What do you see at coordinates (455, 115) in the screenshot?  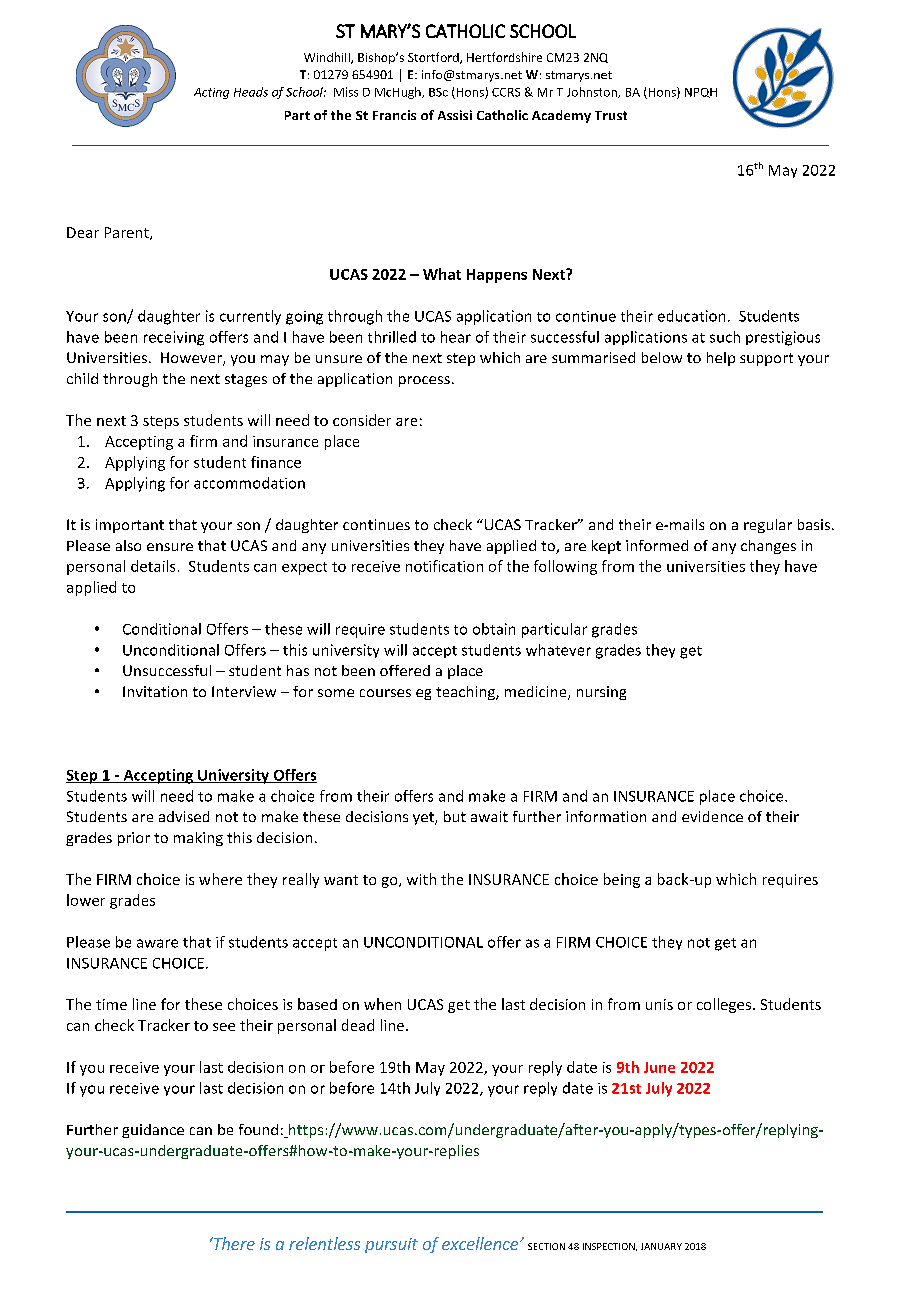 I see `Assisi` at bounding box center [455, 115].
